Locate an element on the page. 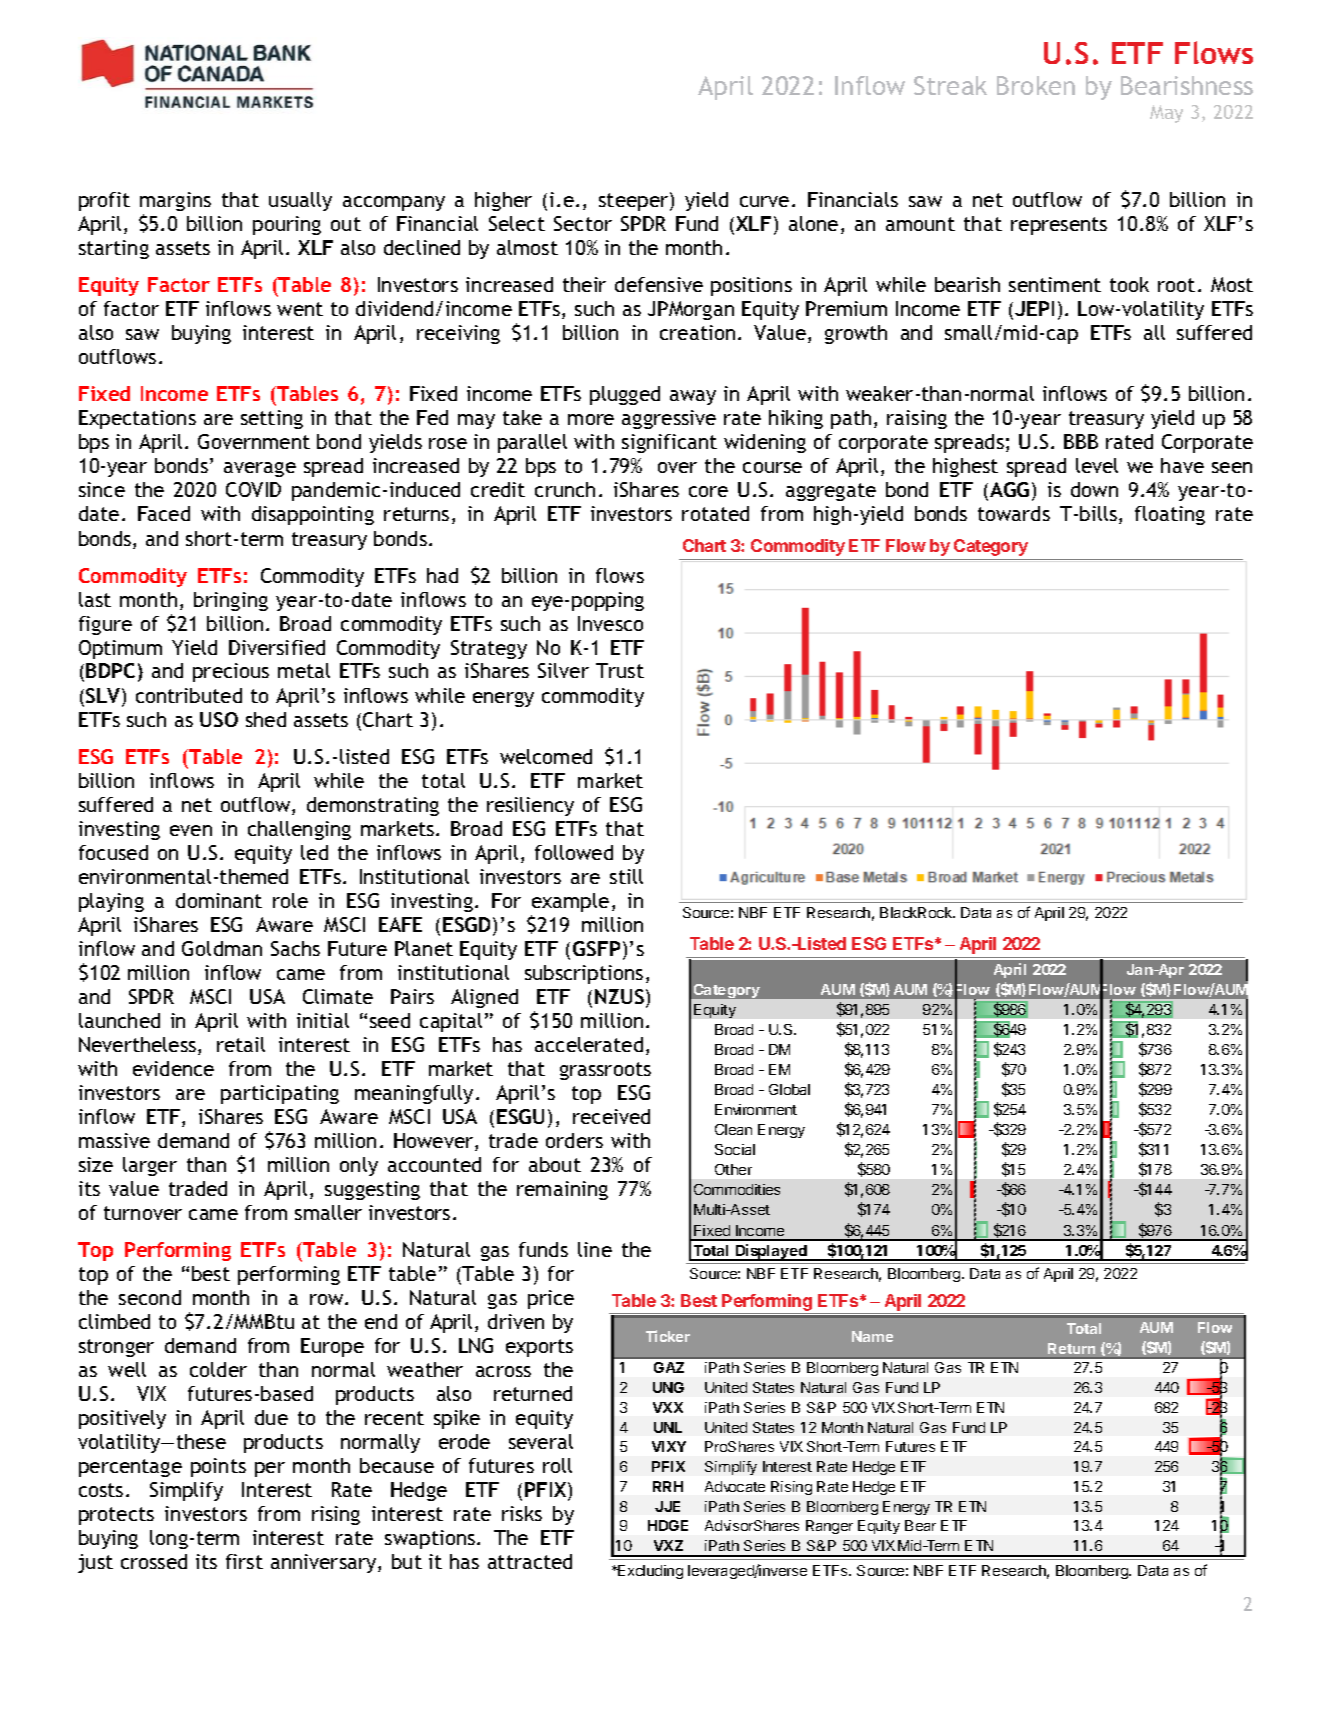  even is located at coordinates (191, 830).
